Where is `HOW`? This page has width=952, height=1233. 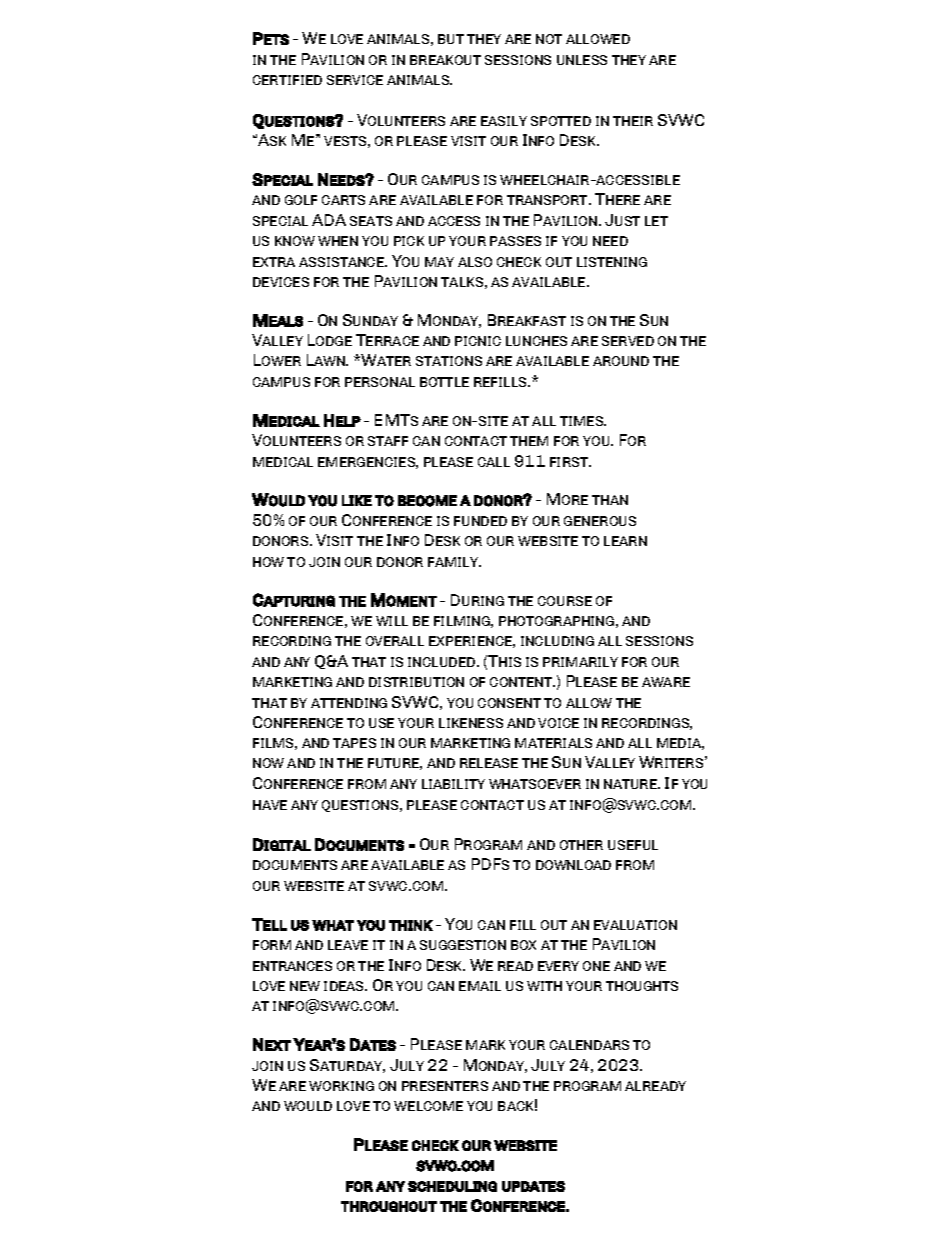 HOW is located at coordinates (268, 562).
